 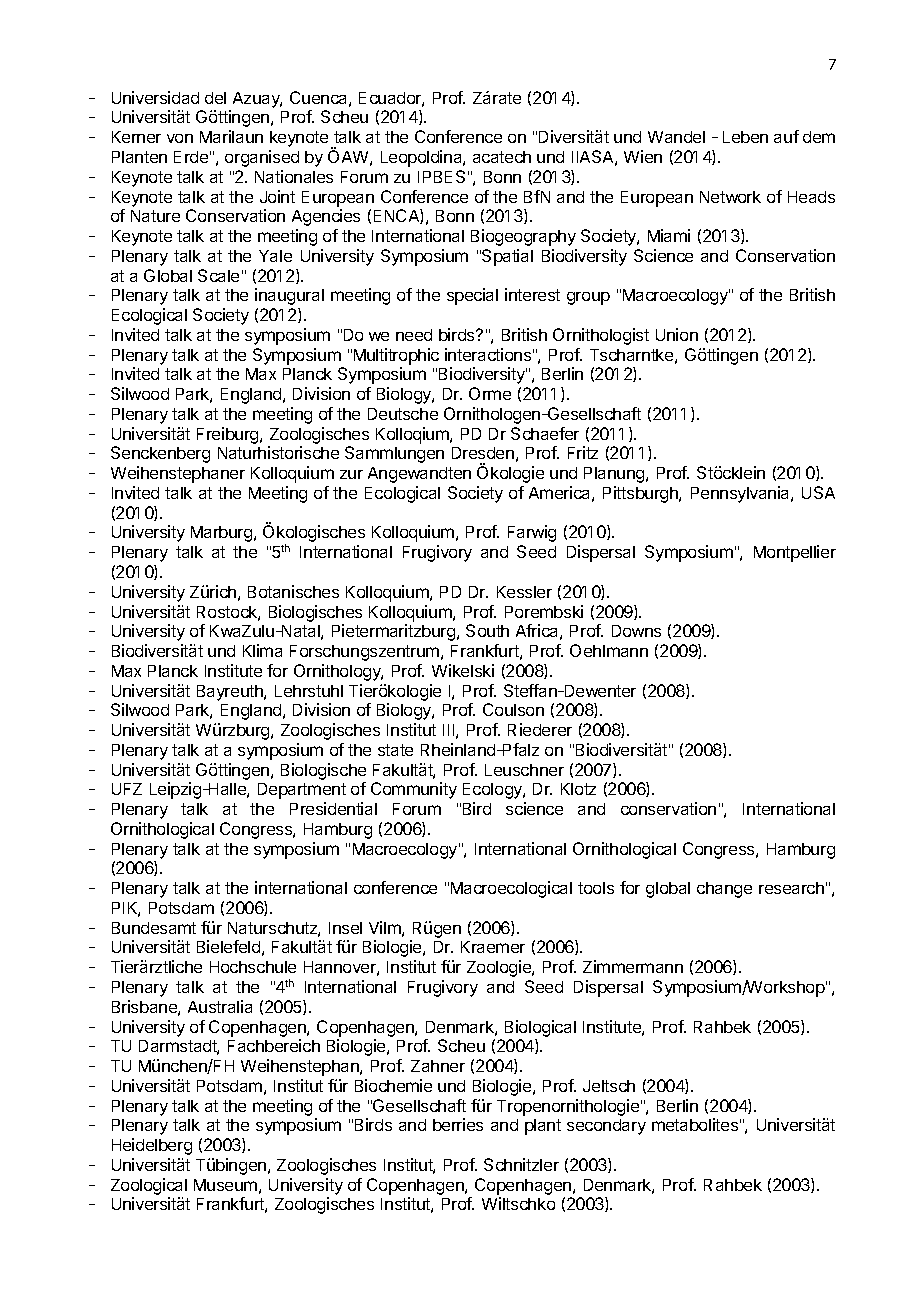 What do you see at coordinates (180, 138) in the screenshot?
I see `von` at bounding box center [180, 138].
